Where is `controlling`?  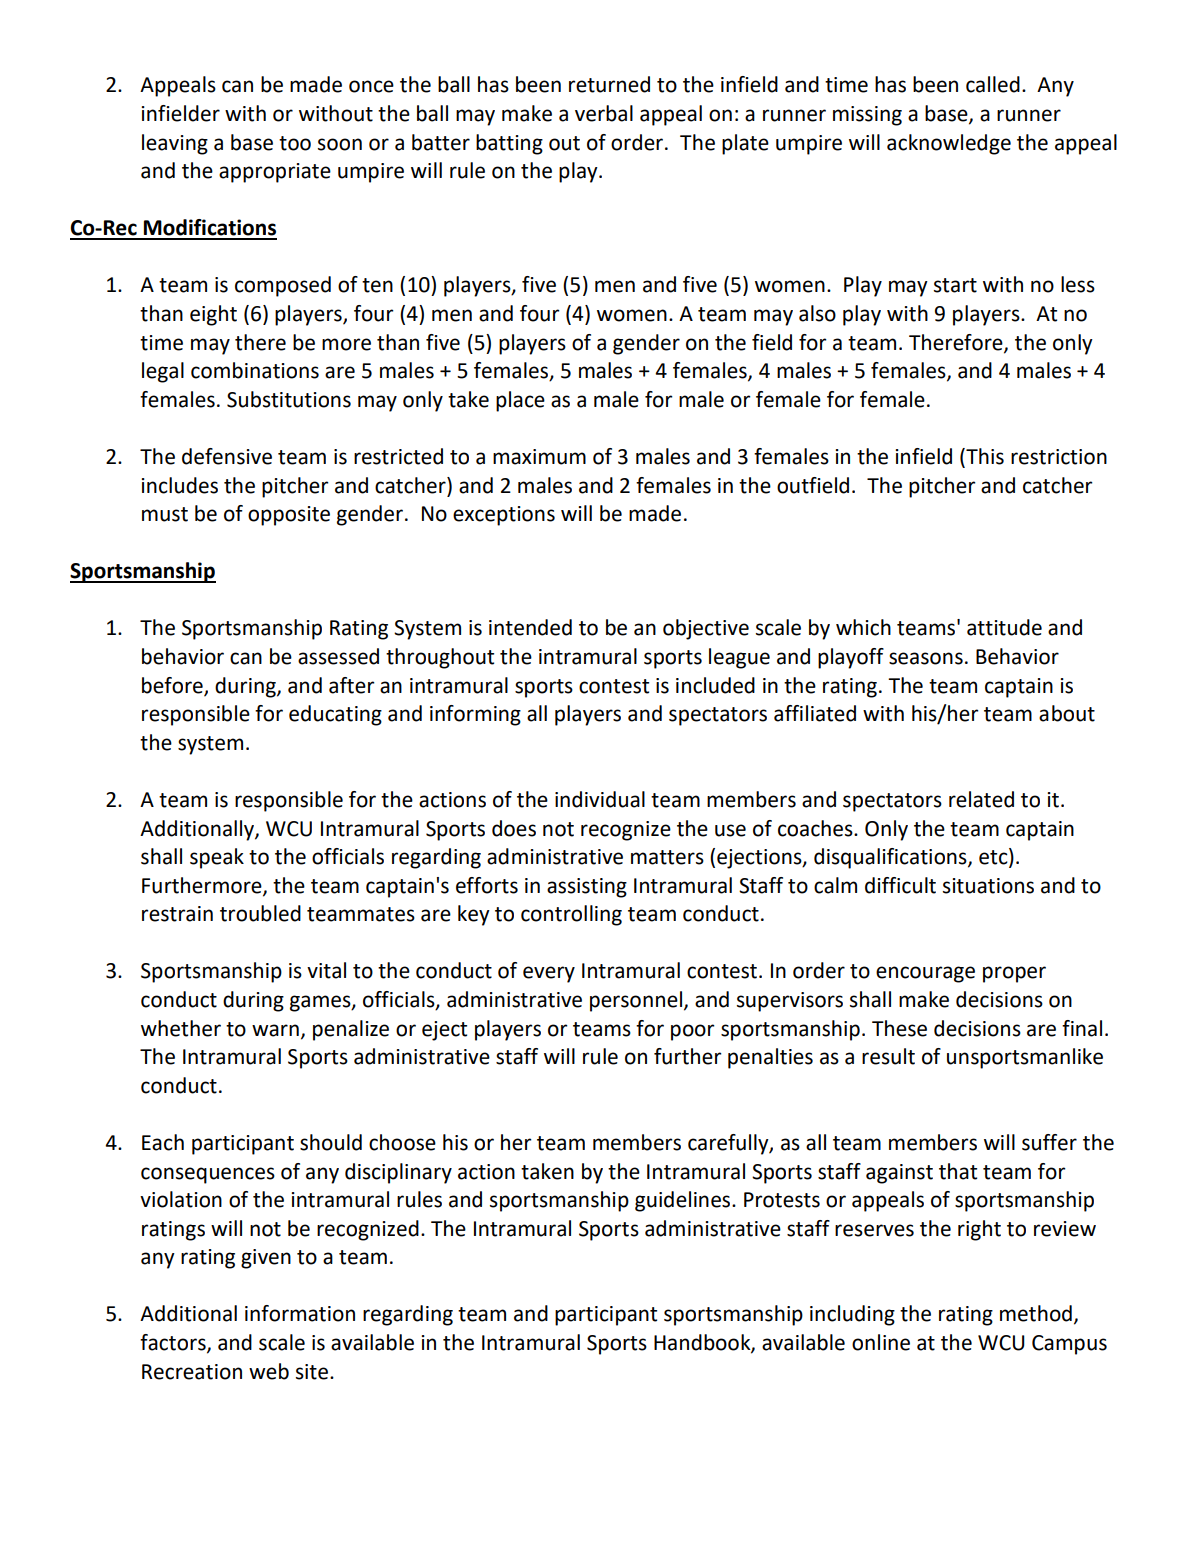 controlling is located at coordinates (571, 915).
